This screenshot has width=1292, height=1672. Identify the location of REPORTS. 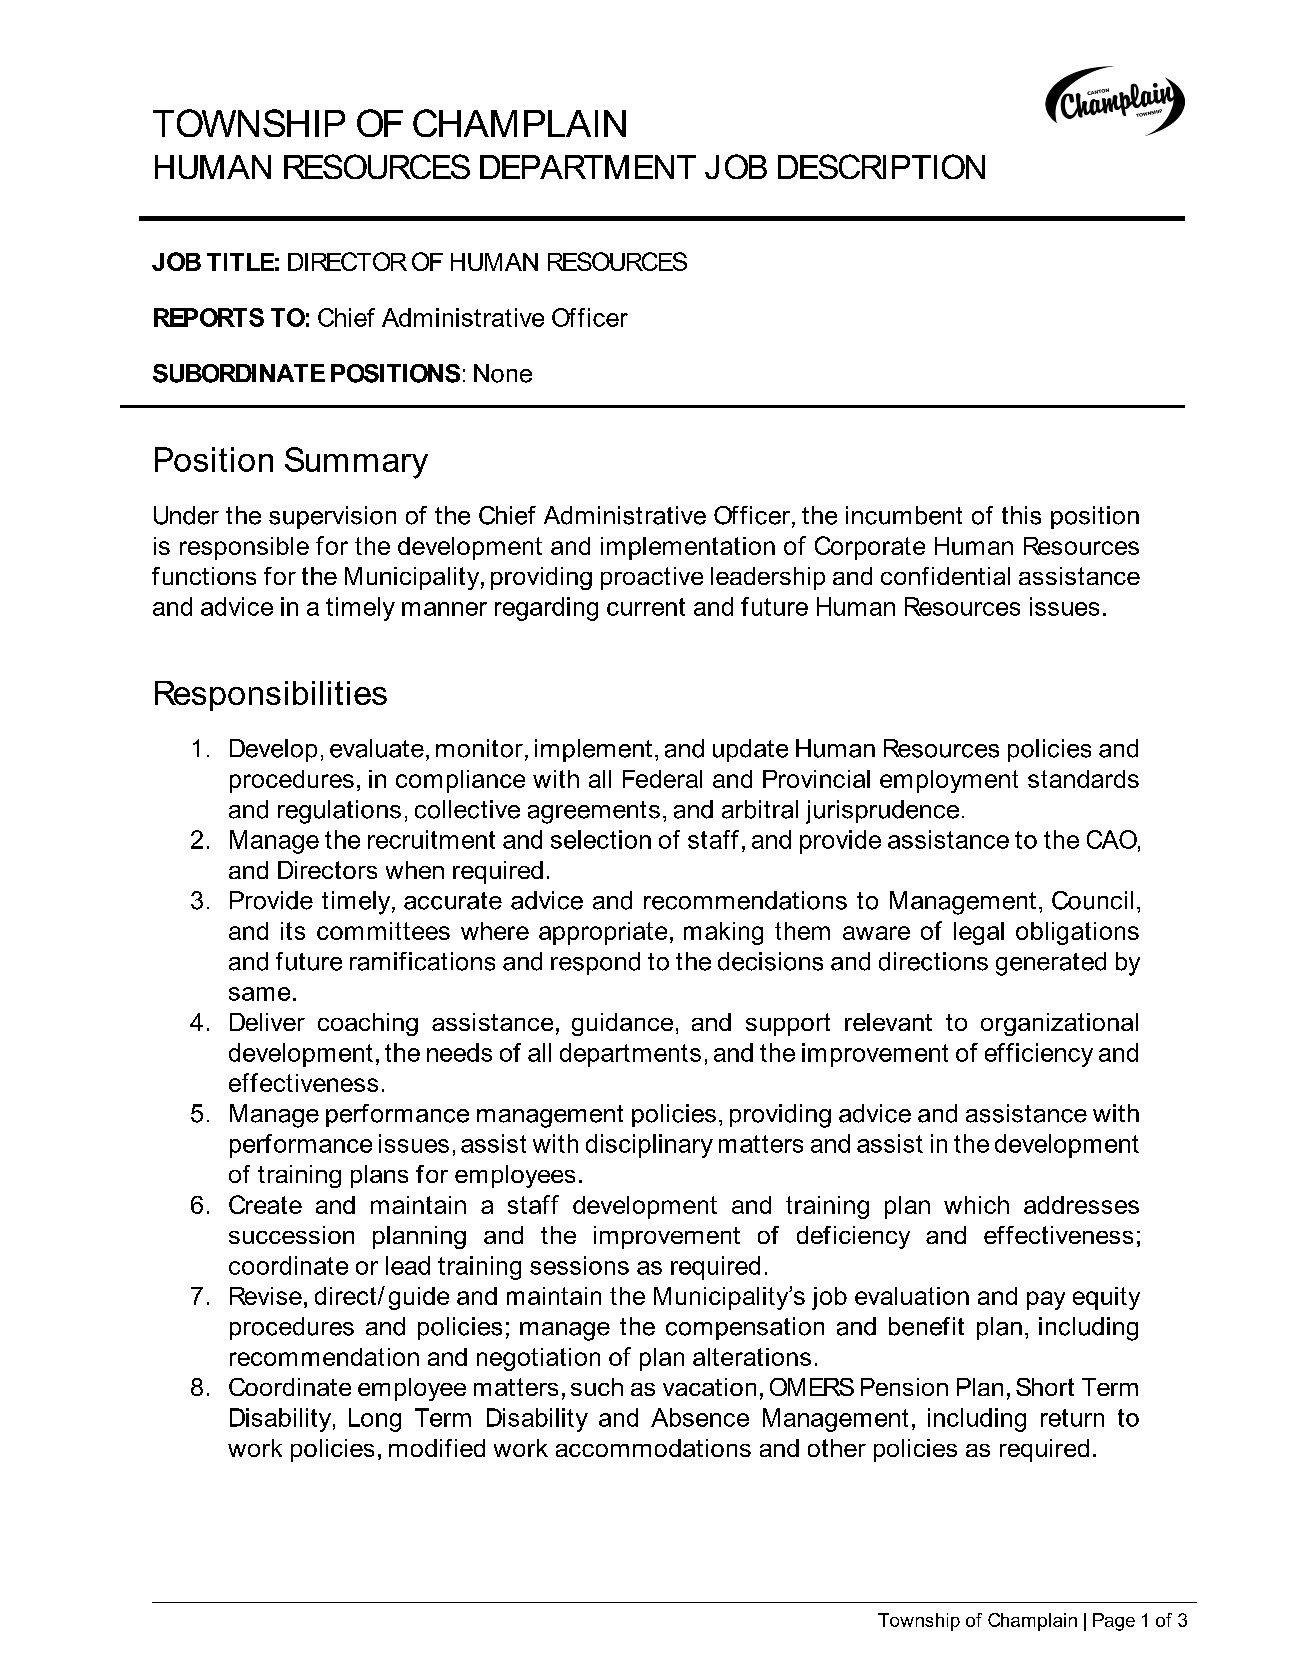
(209, 317).
